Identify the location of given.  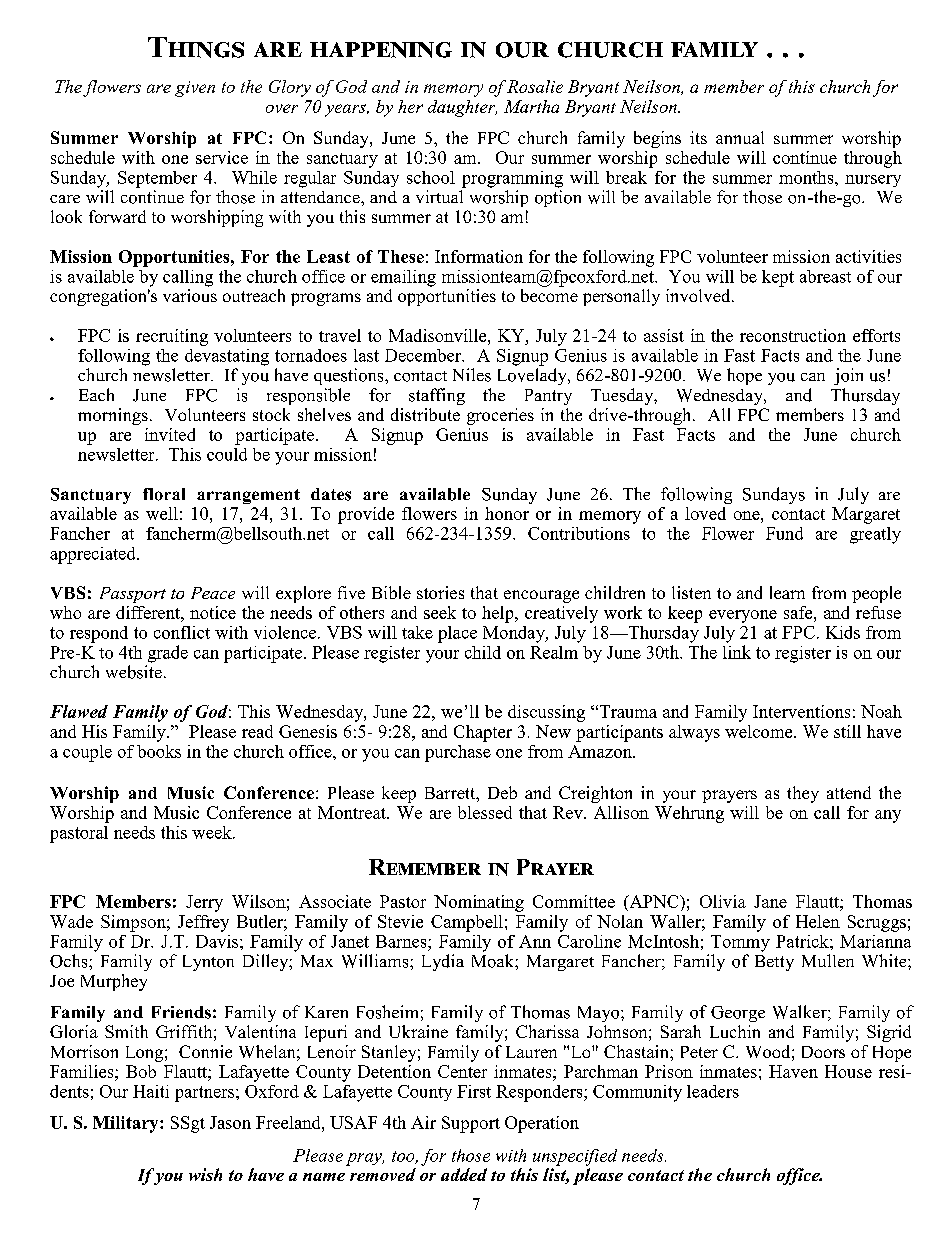
(195, 89).
